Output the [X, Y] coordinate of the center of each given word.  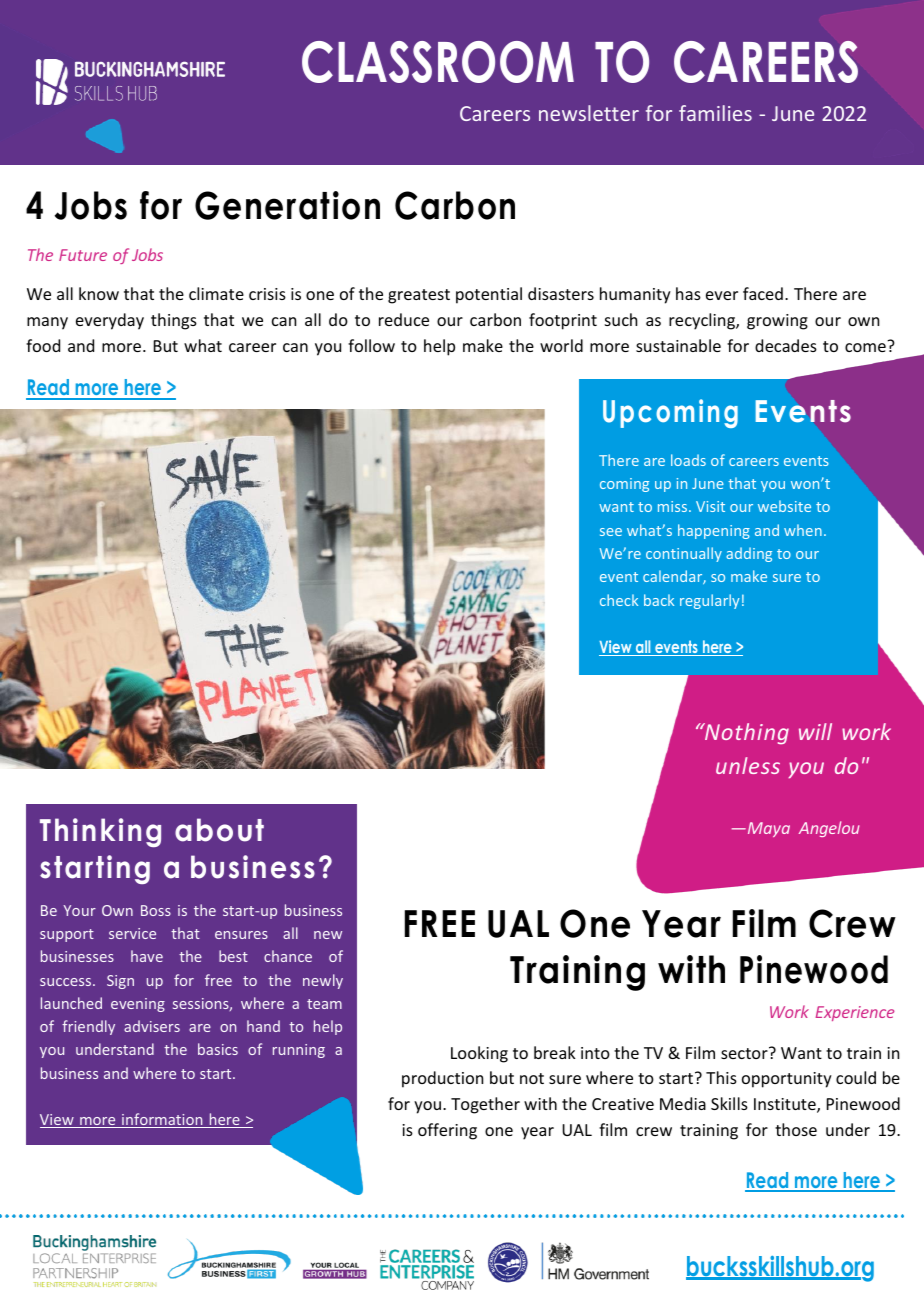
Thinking [100, 832]
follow [371, 345]
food [43, 345]
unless [748, 765]
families [715, 113]
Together [485, 1105]
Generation [287, 205]
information [162, 1120]
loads [688, 460]
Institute [786, 1105]
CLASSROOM [438, 62]
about [219, 830]
